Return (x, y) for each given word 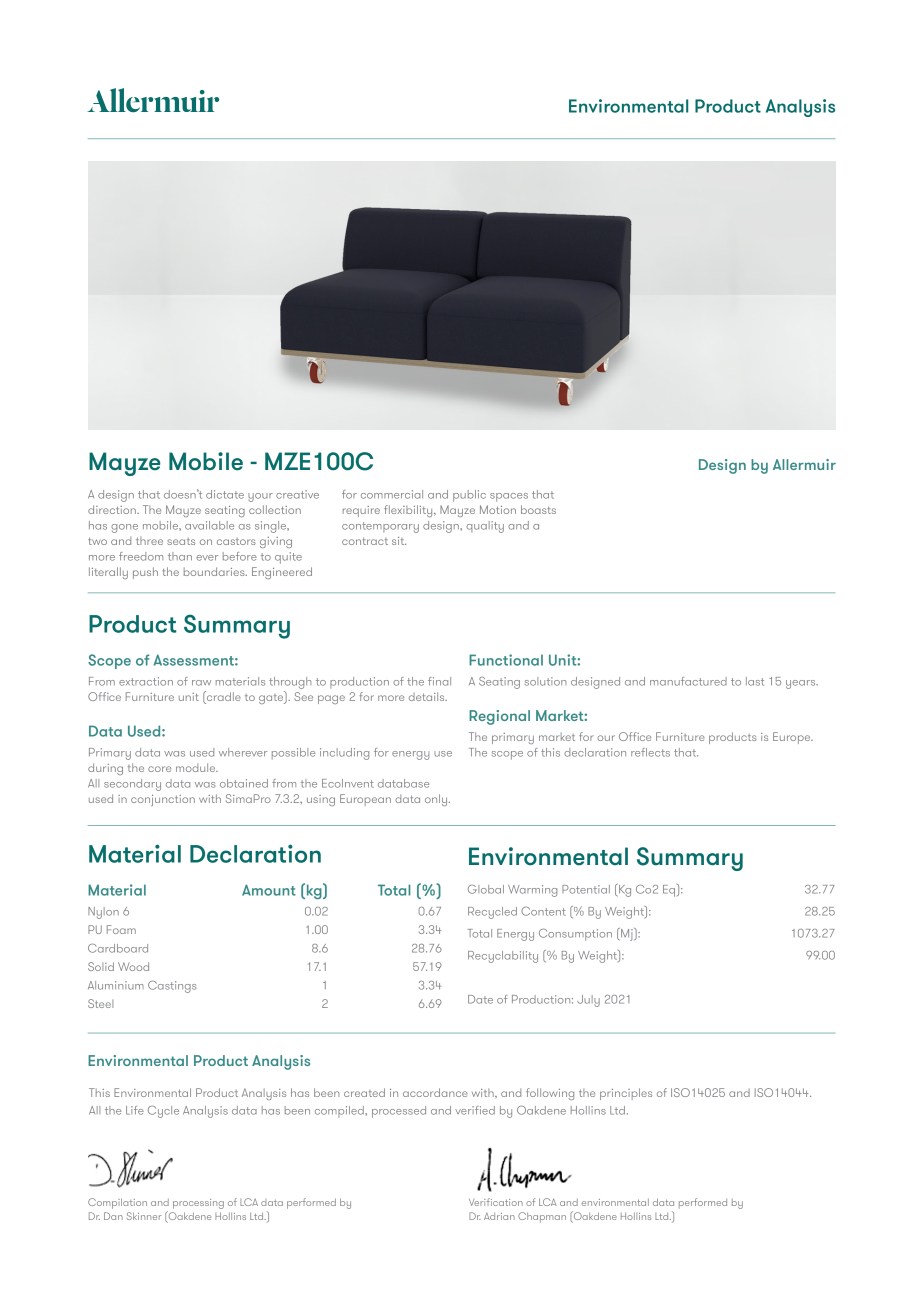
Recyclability (503, 957)
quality (485, 527)
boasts (538, 509)
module (197, 767)
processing (198, 1204)
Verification (496, 1202)
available (209, 525)
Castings (172, 987)
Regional (499, 717)
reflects (650, 752)
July (588, 1001)
